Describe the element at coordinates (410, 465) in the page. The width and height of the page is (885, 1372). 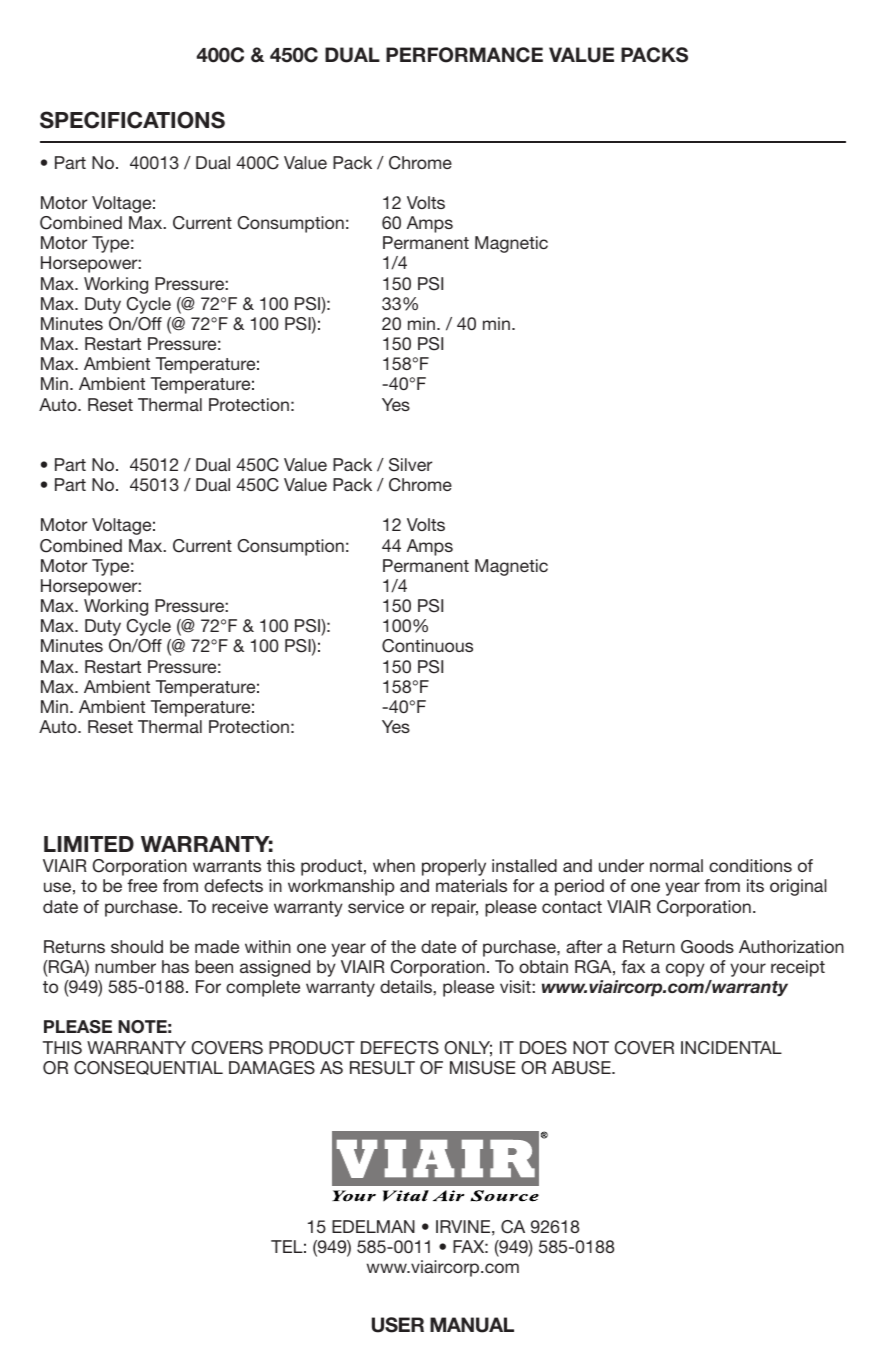
I see `Silver` at that location.
